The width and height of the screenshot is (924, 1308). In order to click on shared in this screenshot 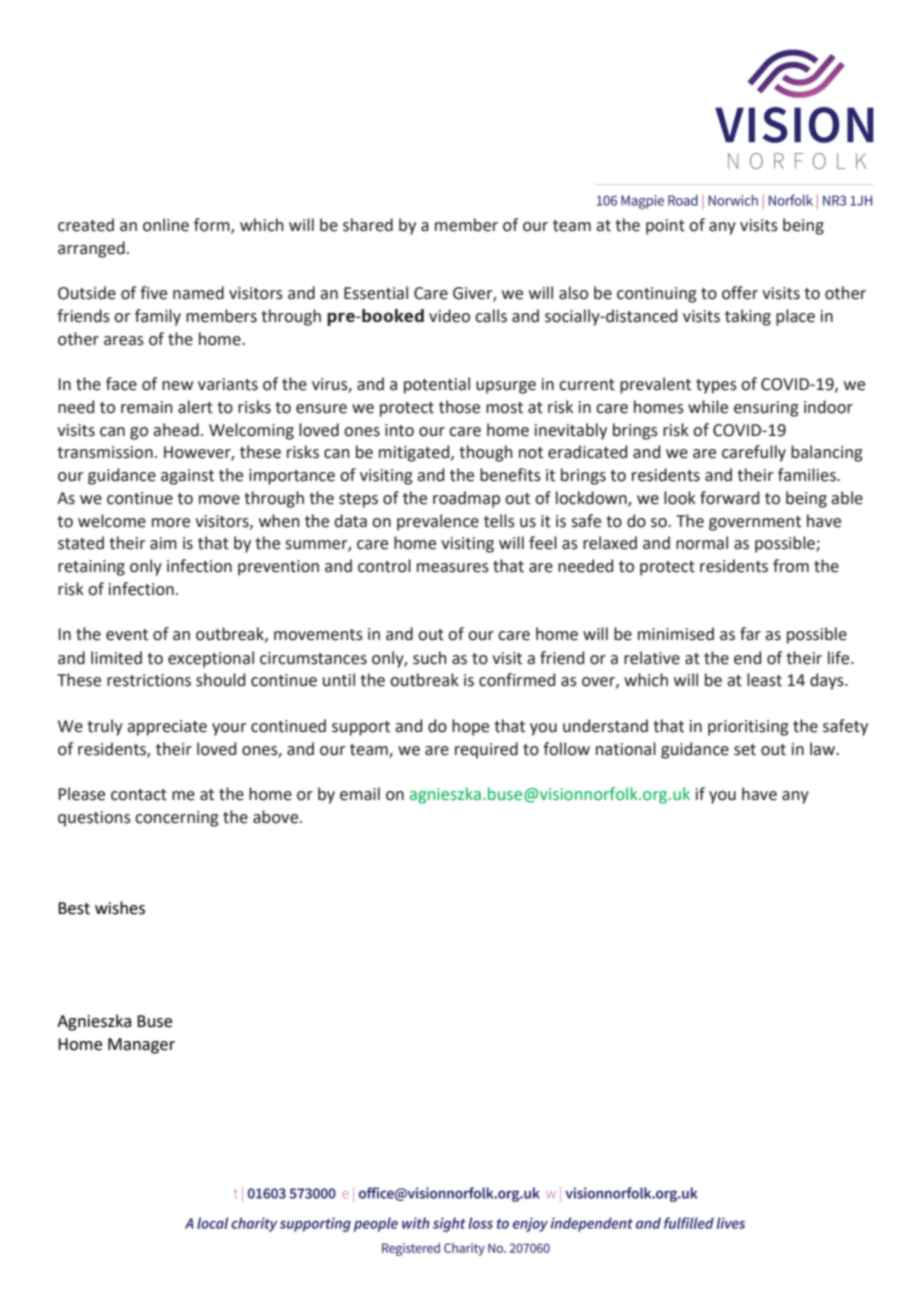, I will do `click(368, 225)`.
